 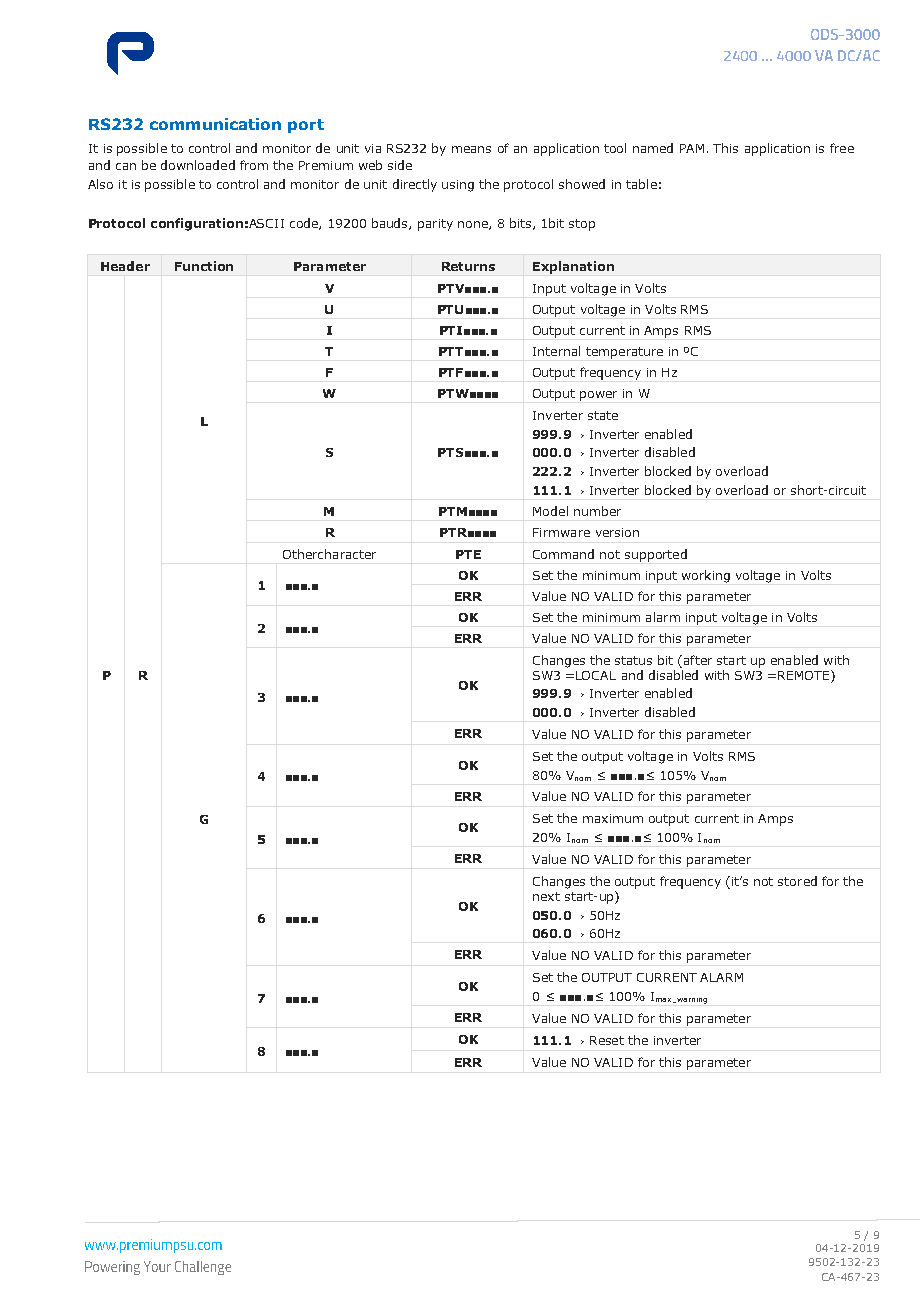 I want to click on stored, so click(x=797, y=881).
